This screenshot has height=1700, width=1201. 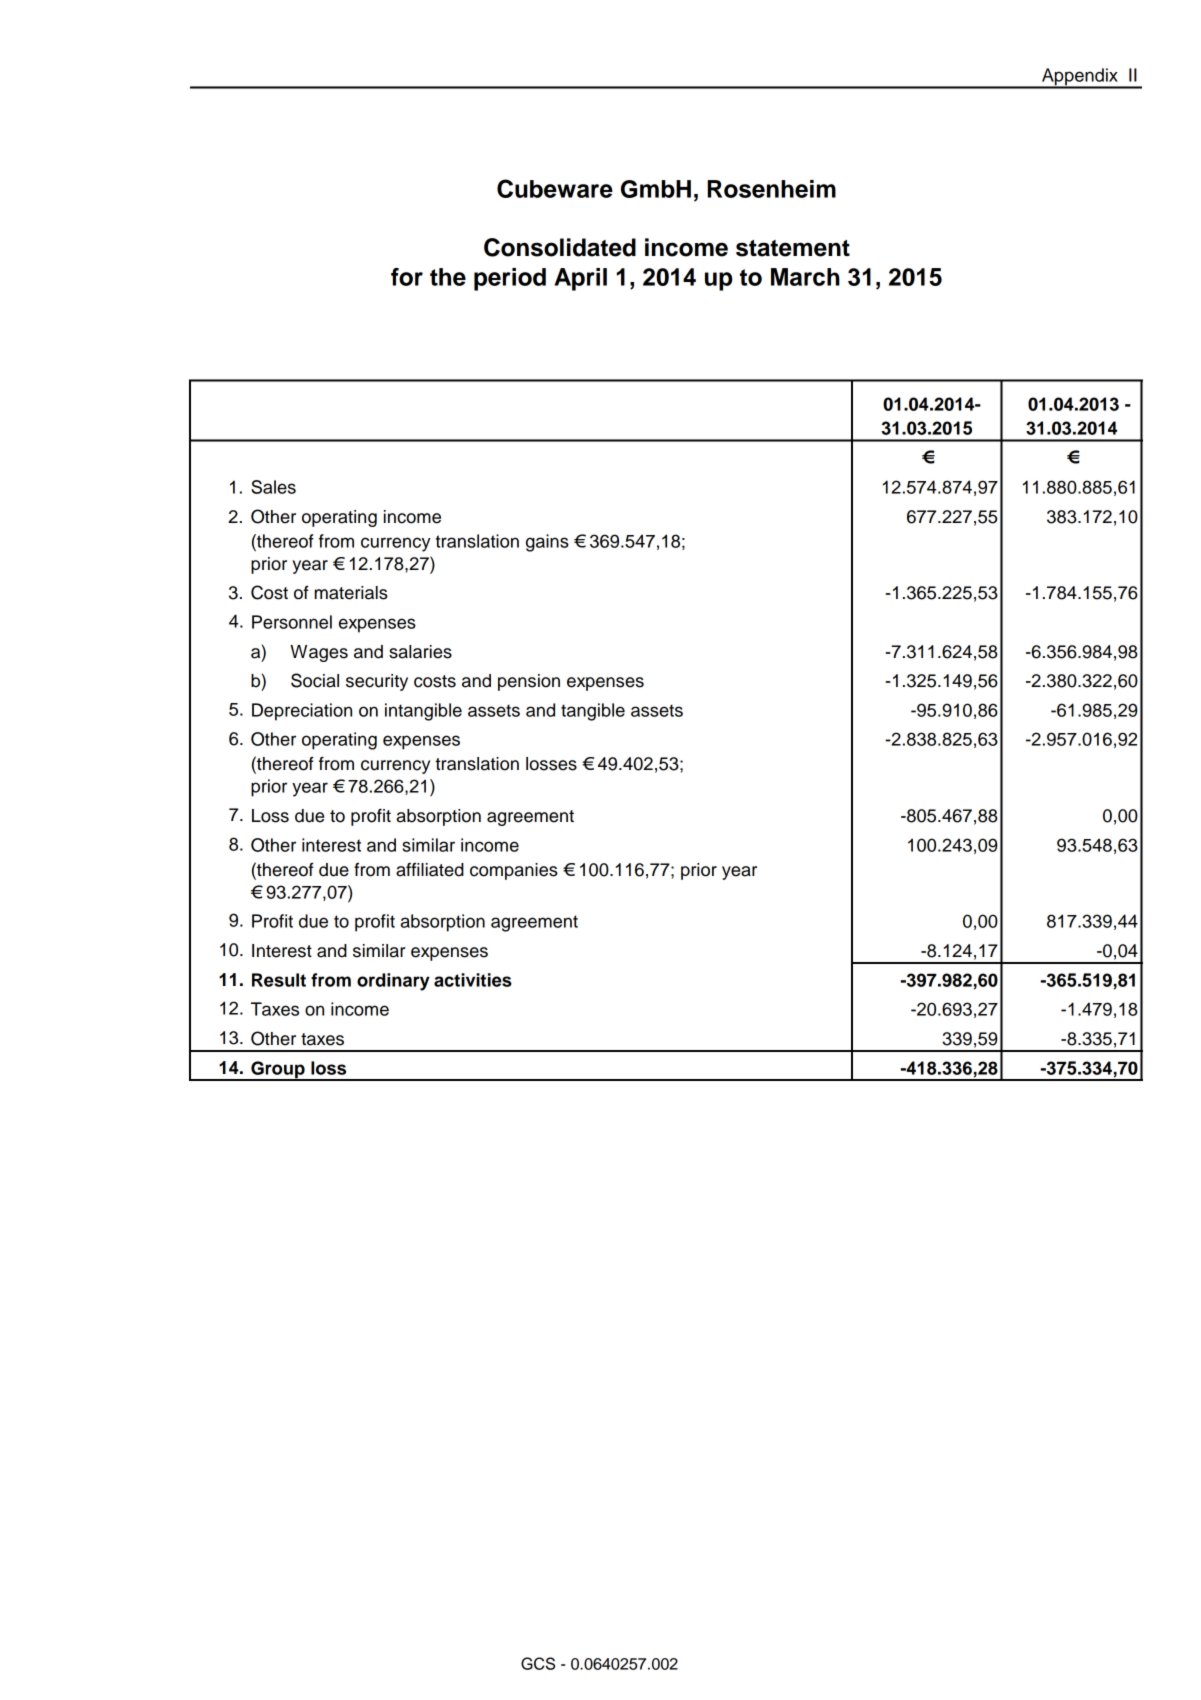 What do you see at coordinates (514, 871) in the screenshot?
I see `companies` at bounding box center [514, 871].
